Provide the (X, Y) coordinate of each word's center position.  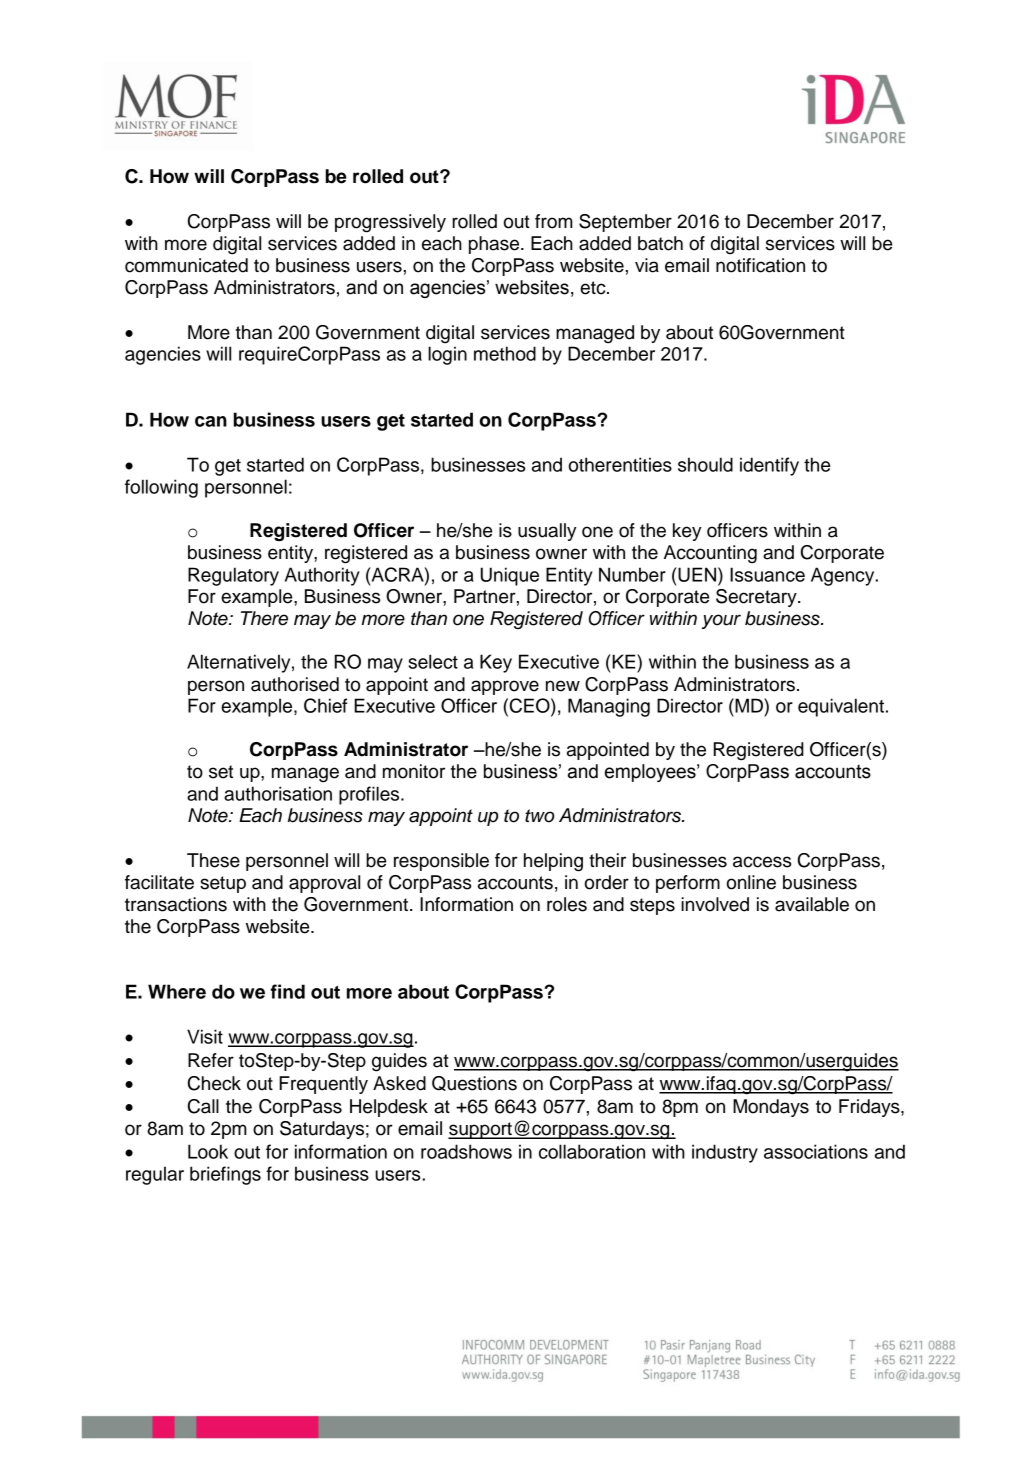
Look (208, 1151)
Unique (510, 576)
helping (553, 862)
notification (760, 265)
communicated (186, 265)
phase (495, 245)
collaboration (592, 1151)
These (213, 860)
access (762, 862)
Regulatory (233, 576)
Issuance (767, 574)
